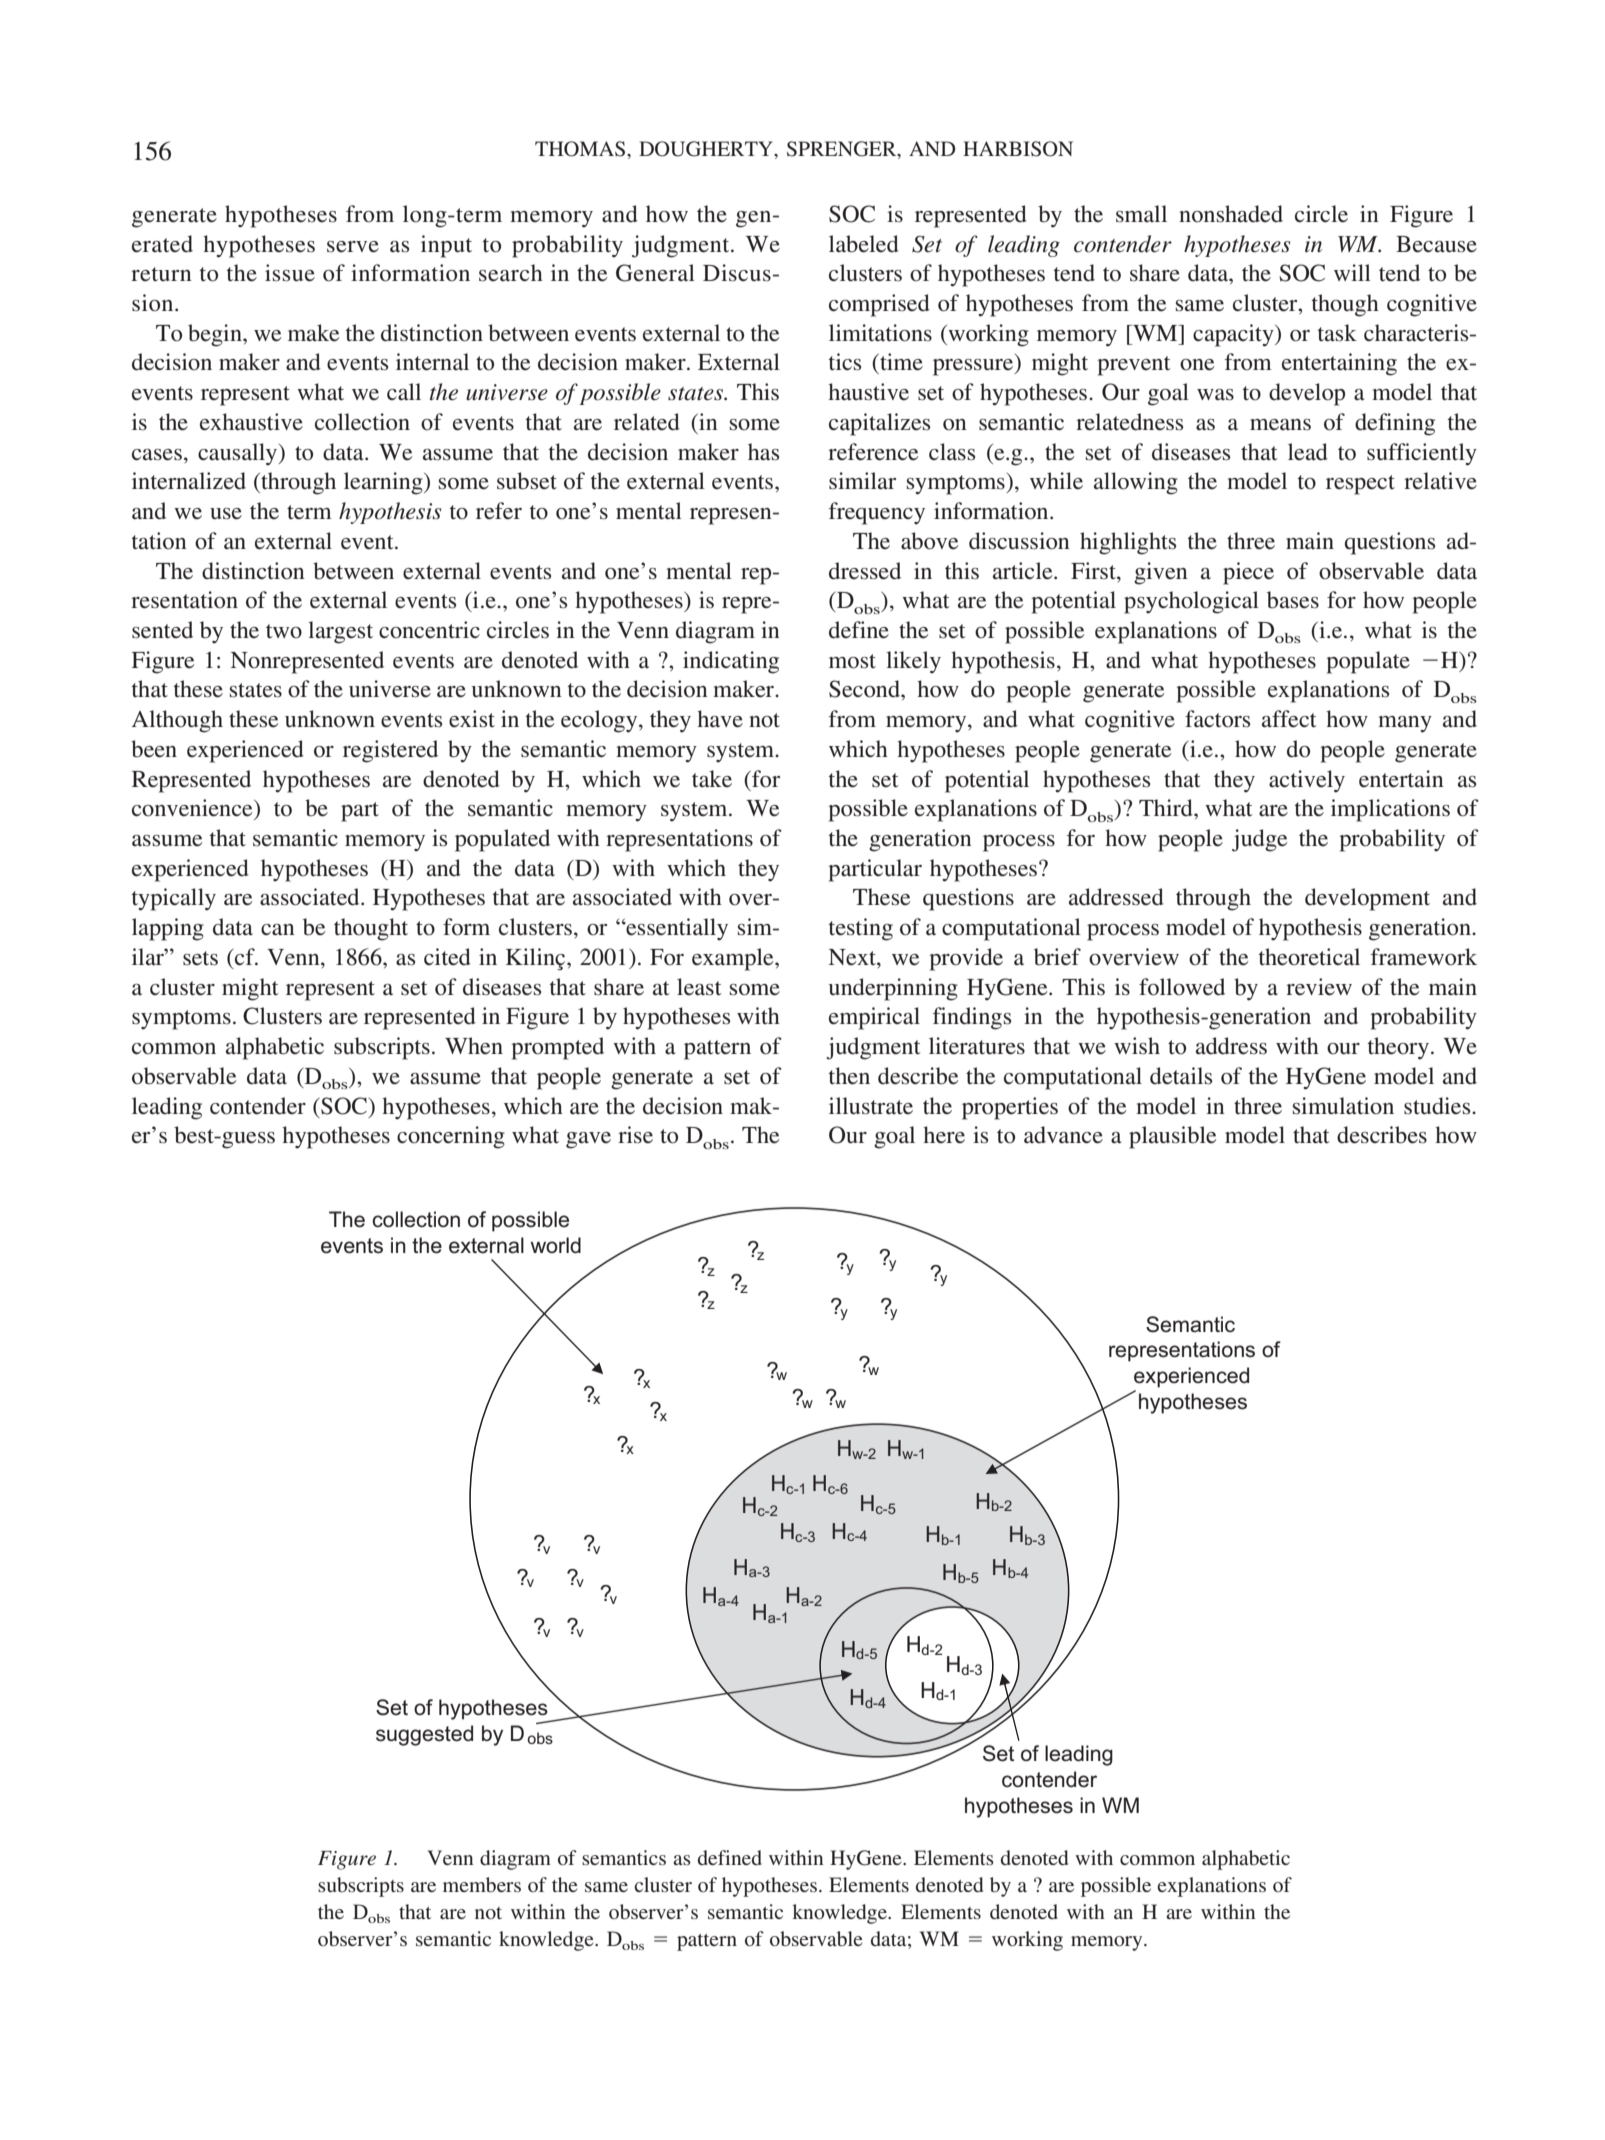 The image size is (1605, 2140). I want to click on review, so click(1319, 987).
